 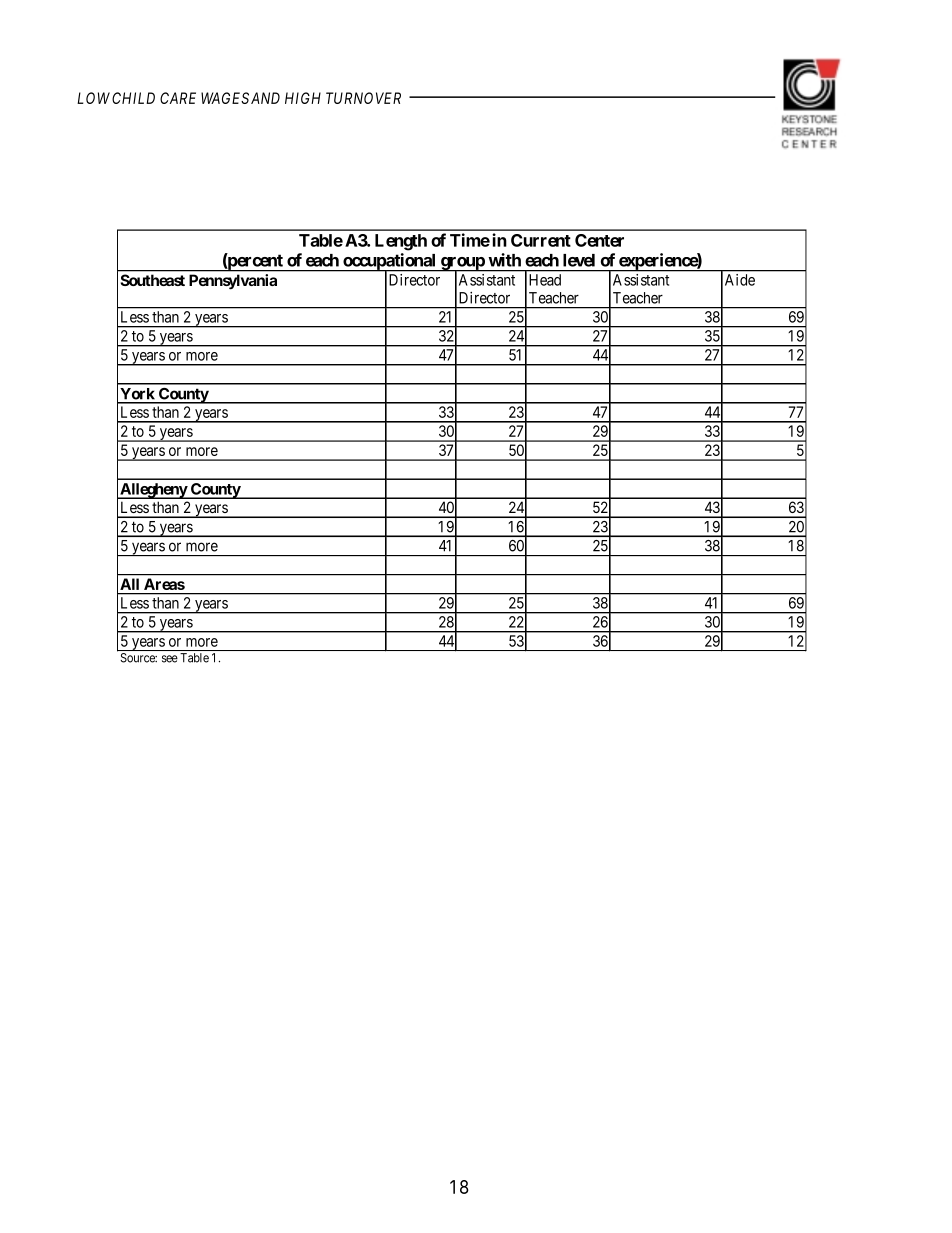 I want to click on occupational, so click(x=389, y=262).
